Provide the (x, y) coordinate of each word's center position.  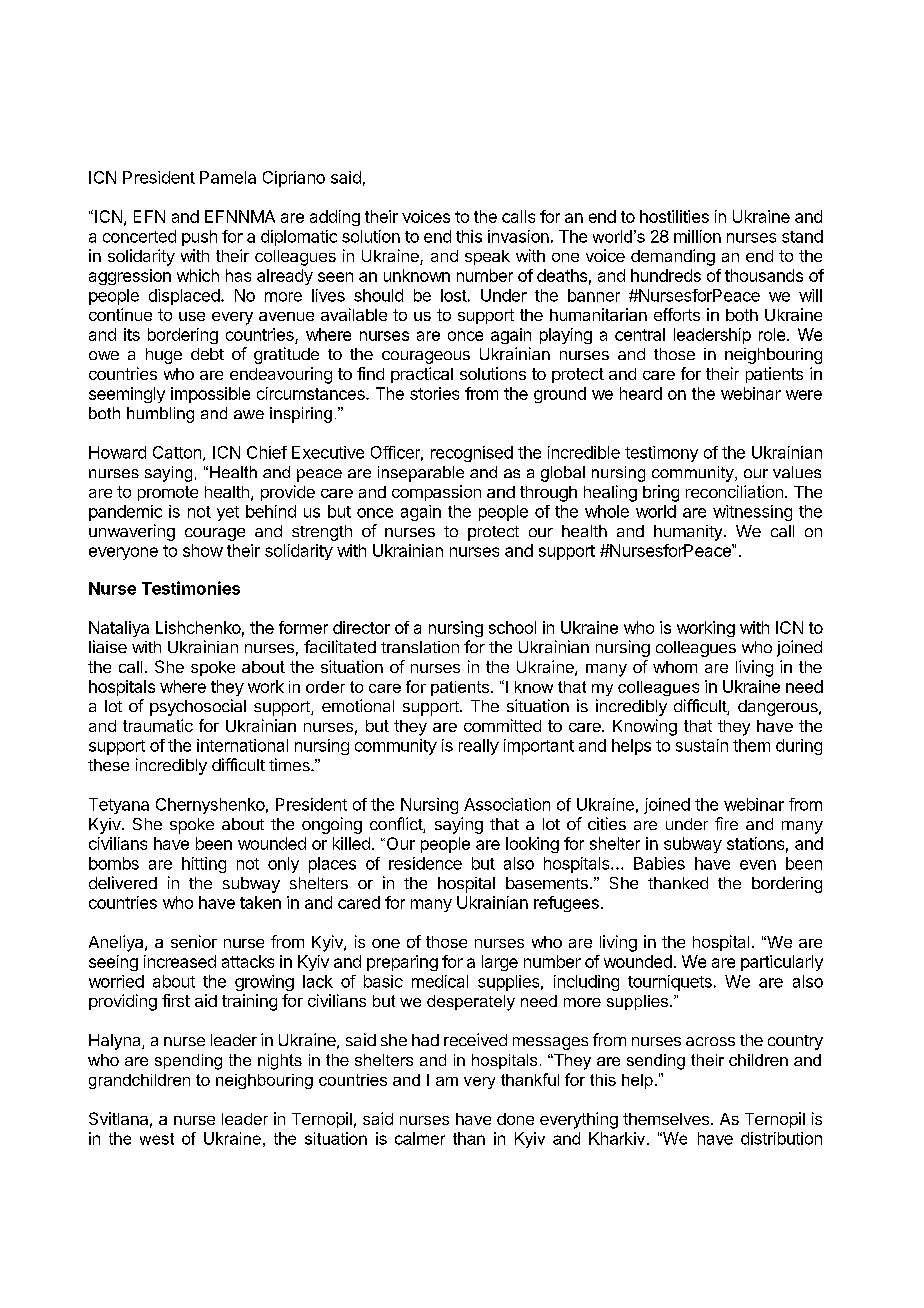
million (697, 236)
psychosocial (198, 707)
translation (420, 647)
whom (675, 667)
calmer (420, 1138)
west (157, 1139)
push (199, 238)
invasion (518, 236)
